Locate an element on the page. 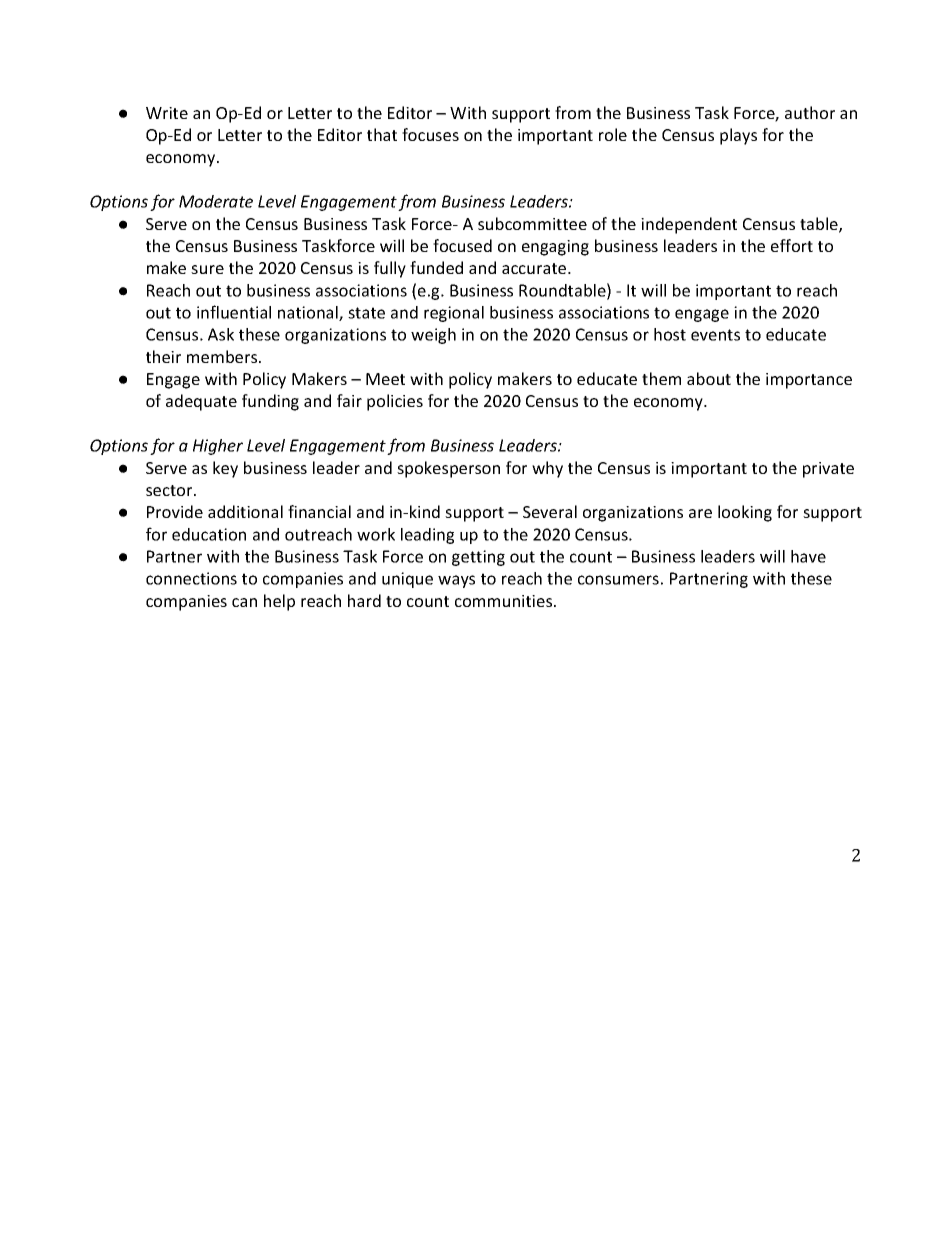 The image size is (952, 1233). Higher is located at coordinates (218, 447).
